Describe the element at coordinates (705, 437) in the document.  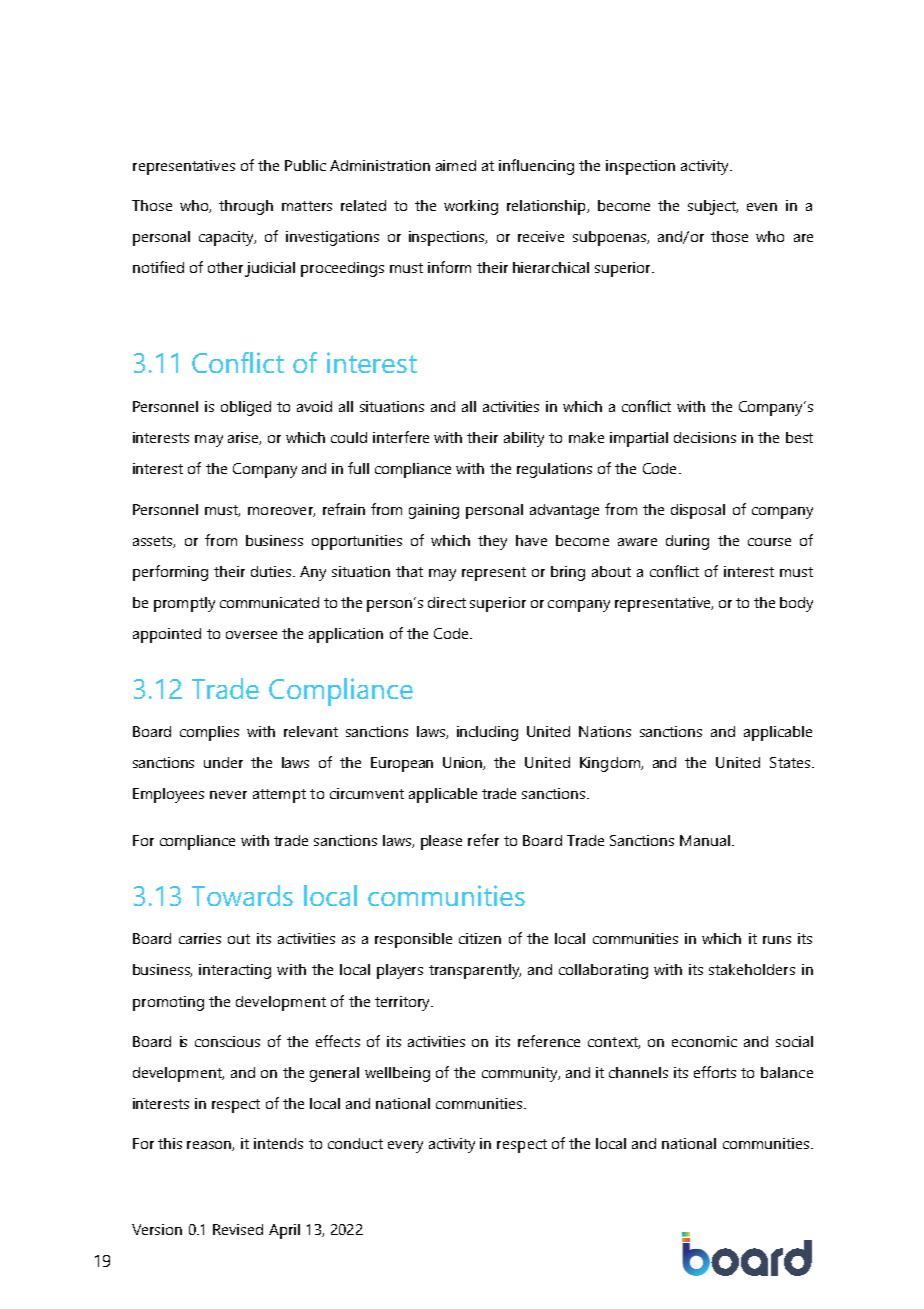
I see `decisions` at that location.
